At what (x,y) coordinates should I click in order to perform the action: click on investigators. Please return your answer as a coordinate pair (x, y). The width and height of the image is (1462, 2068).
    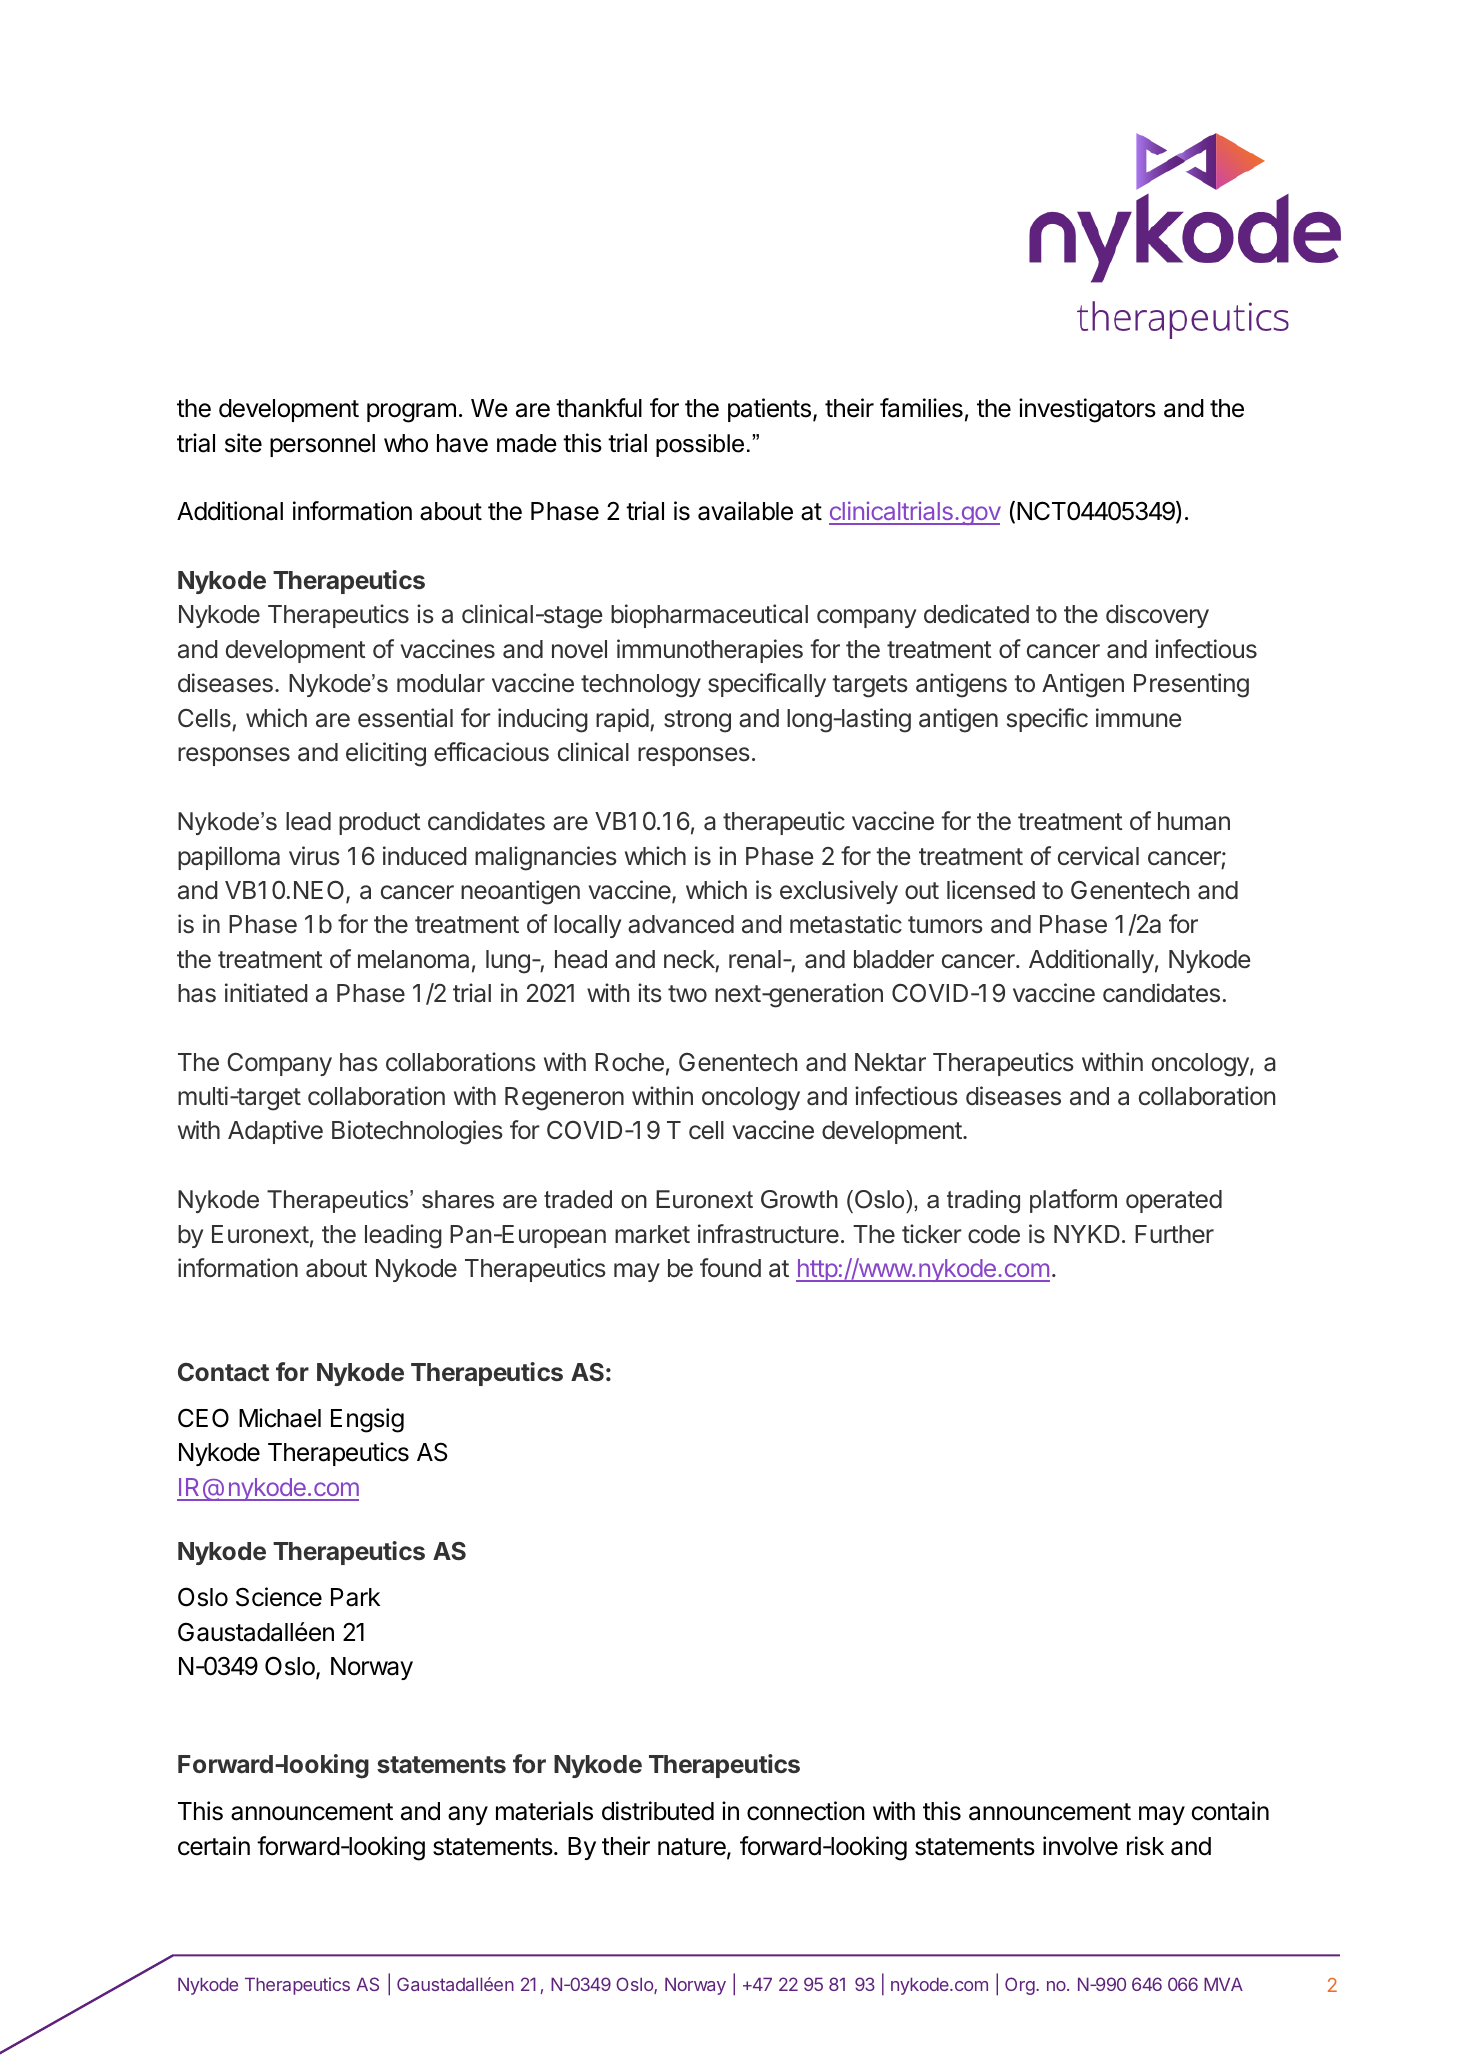
    Looking at the image, I should click on (1087, 410).
